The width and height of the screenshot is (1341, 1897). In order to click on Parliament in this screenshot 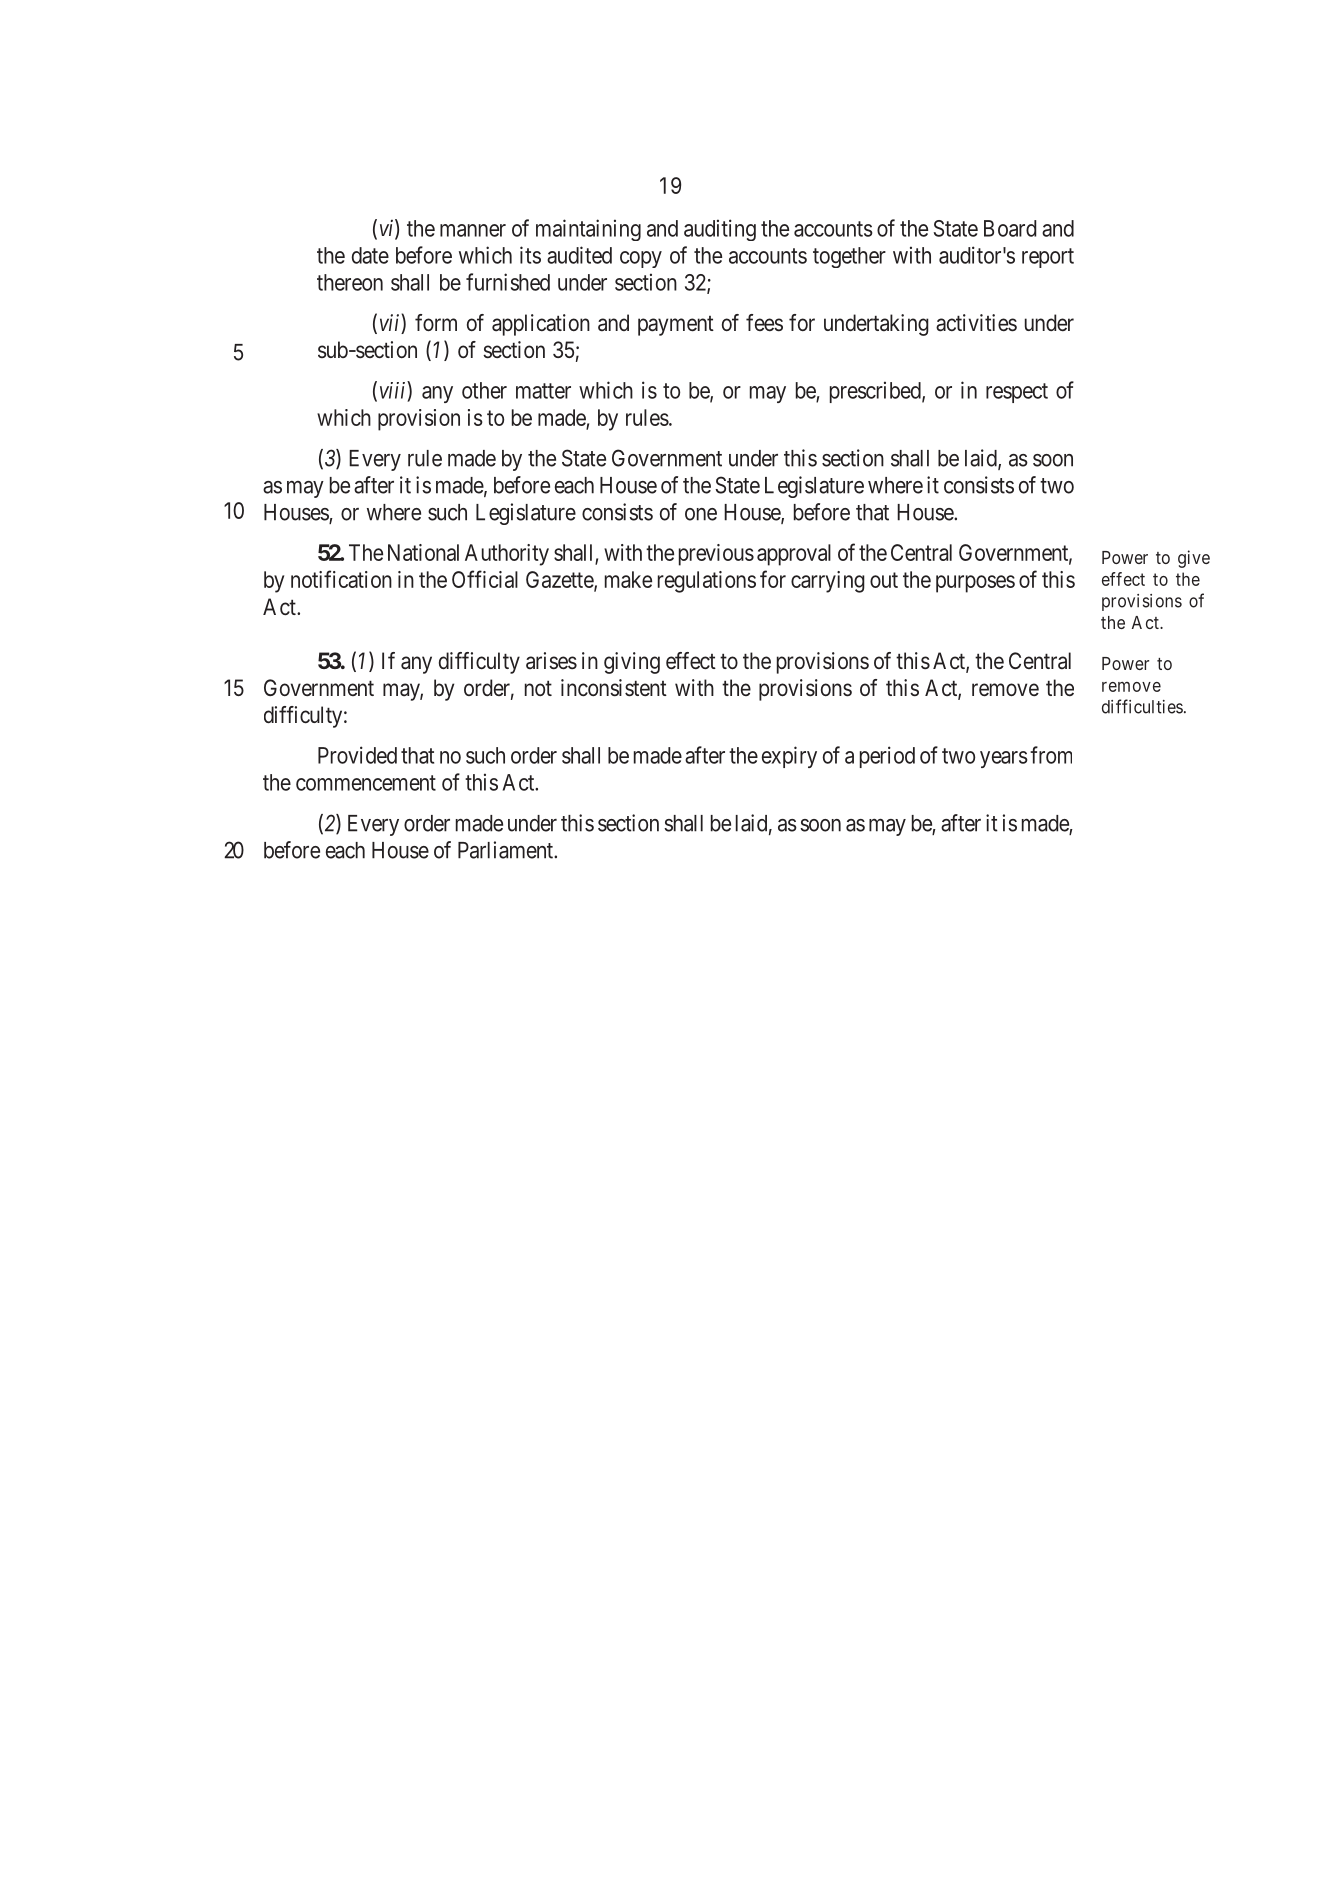, I will do `click(507, 850)`.
